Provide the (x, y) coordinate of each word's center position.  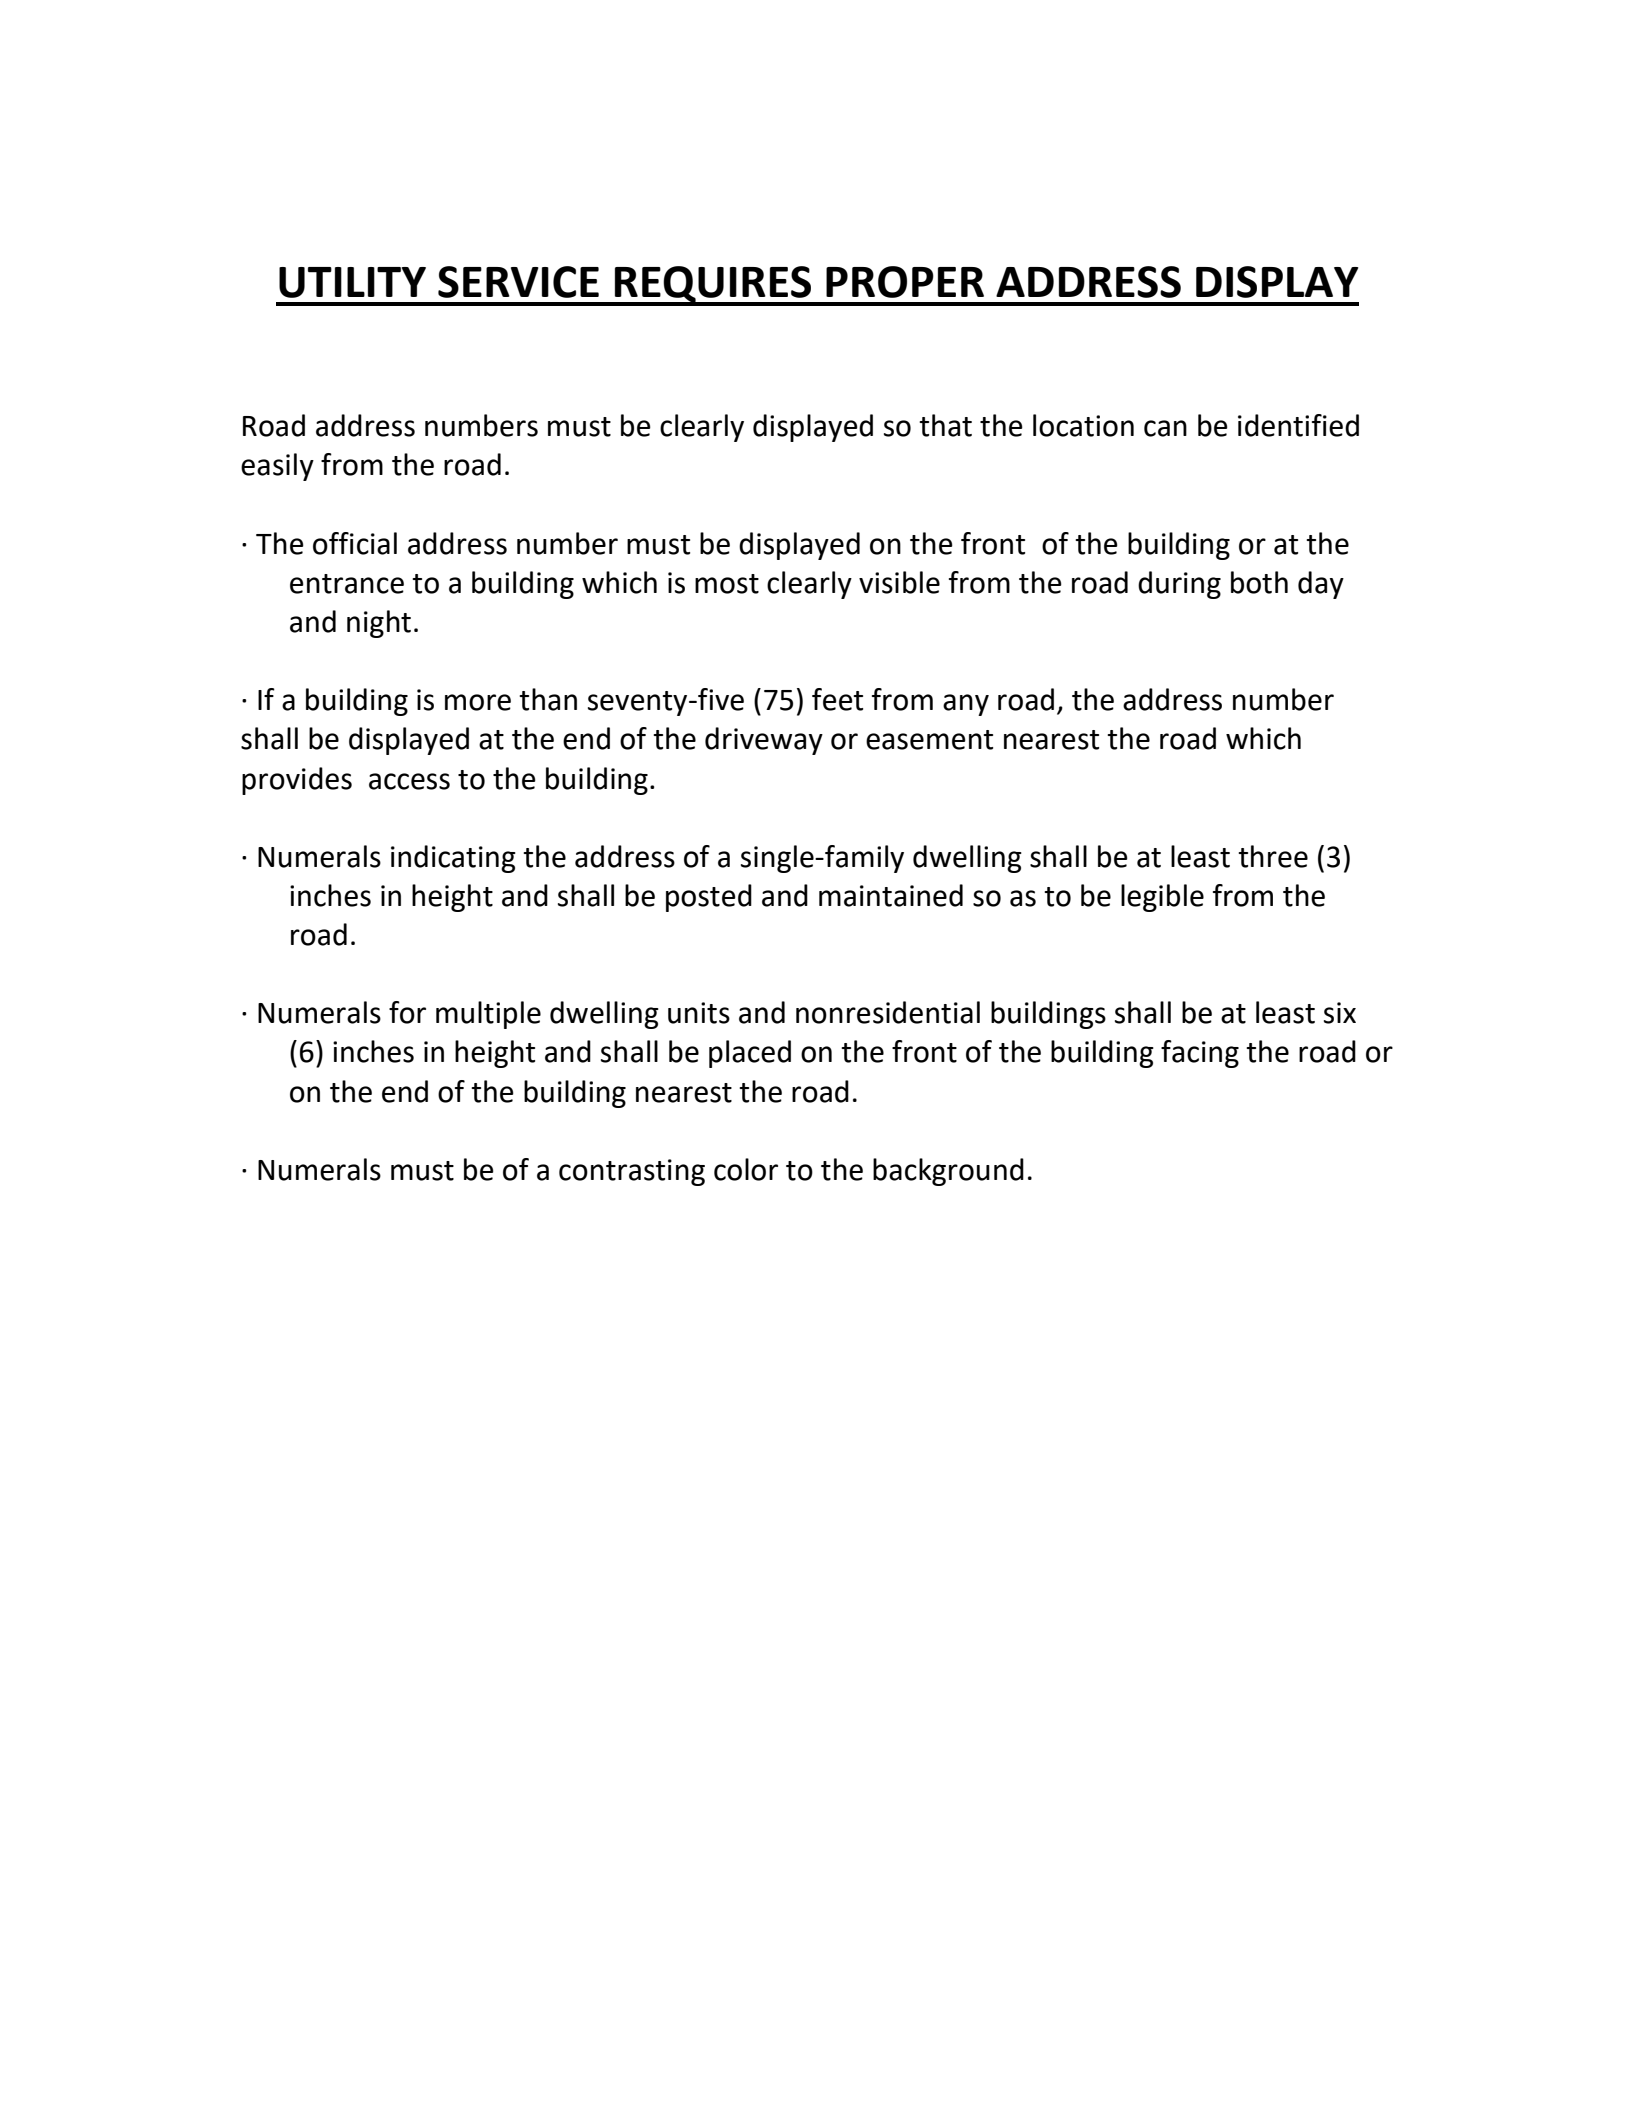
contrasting (632, 1172)
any (966, 705)
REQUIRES (713, 285)
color (746, 1169)
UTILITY (352, 282)
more (478, 702)
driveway (764, 741)
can (1165, 428)
